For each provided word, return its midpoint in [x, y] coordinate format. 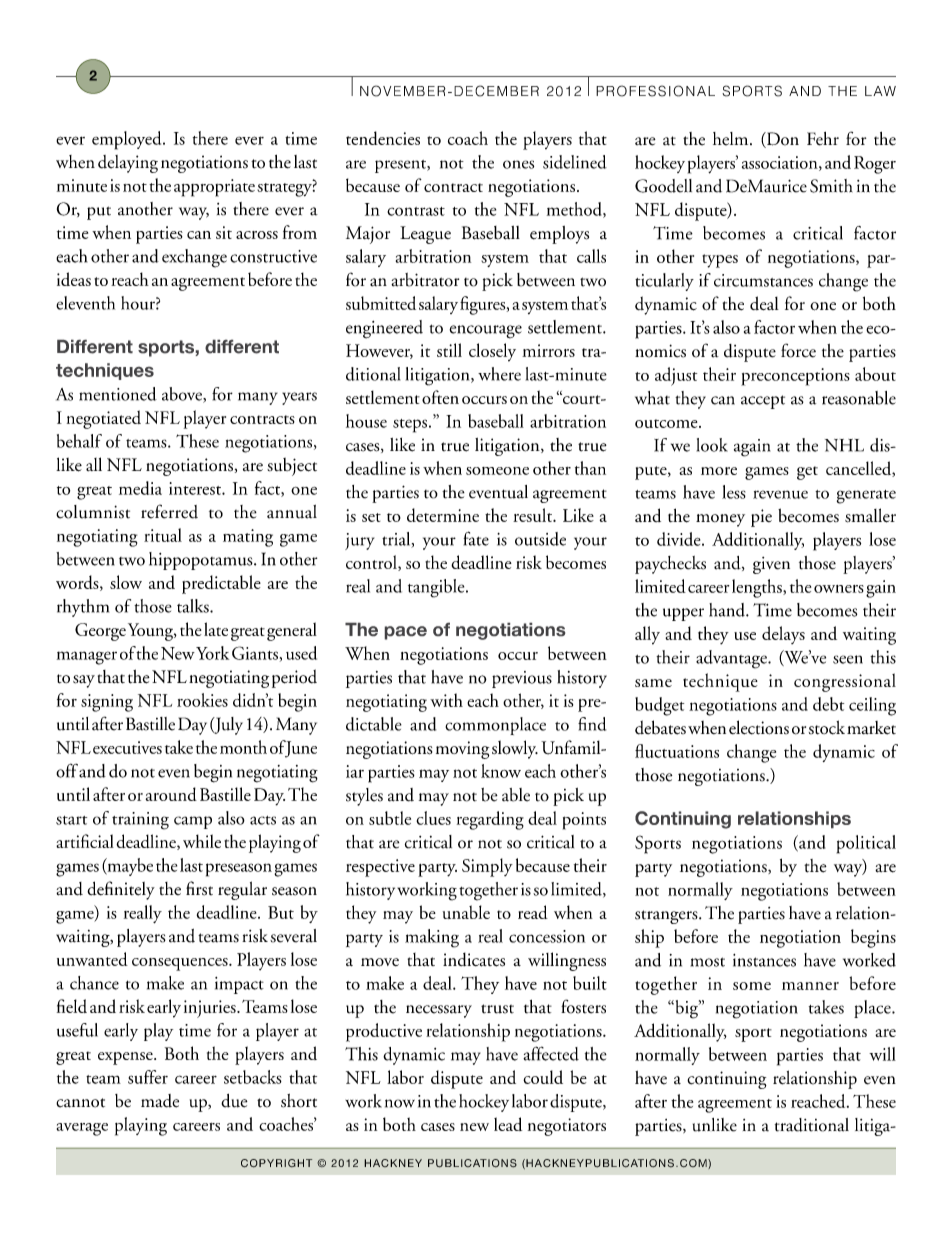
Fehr [823, 139]
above [183, 395]
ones [518, 164]
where [499, 374]
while [202, 841]
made [160, 1101]
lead [508, 1124]
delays [783, 635]
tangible [437, 588]
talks [194, 606]
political [866, 844]
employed [128, 140]
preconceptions [795, 377]
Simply [487, 867]
